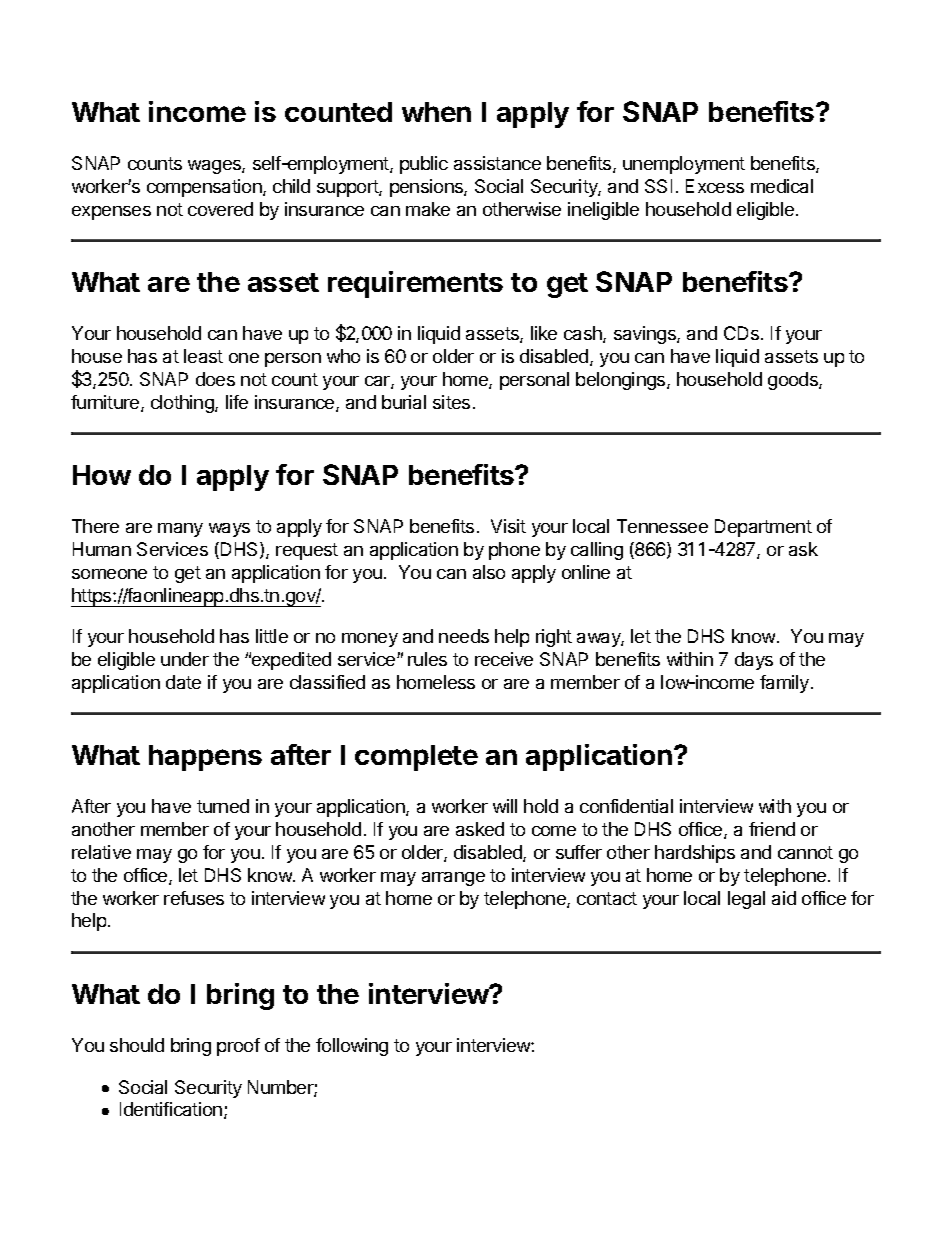 The height and width of the screenshot is (1233, 952). I want to click on hardships, so click(695, 854).
